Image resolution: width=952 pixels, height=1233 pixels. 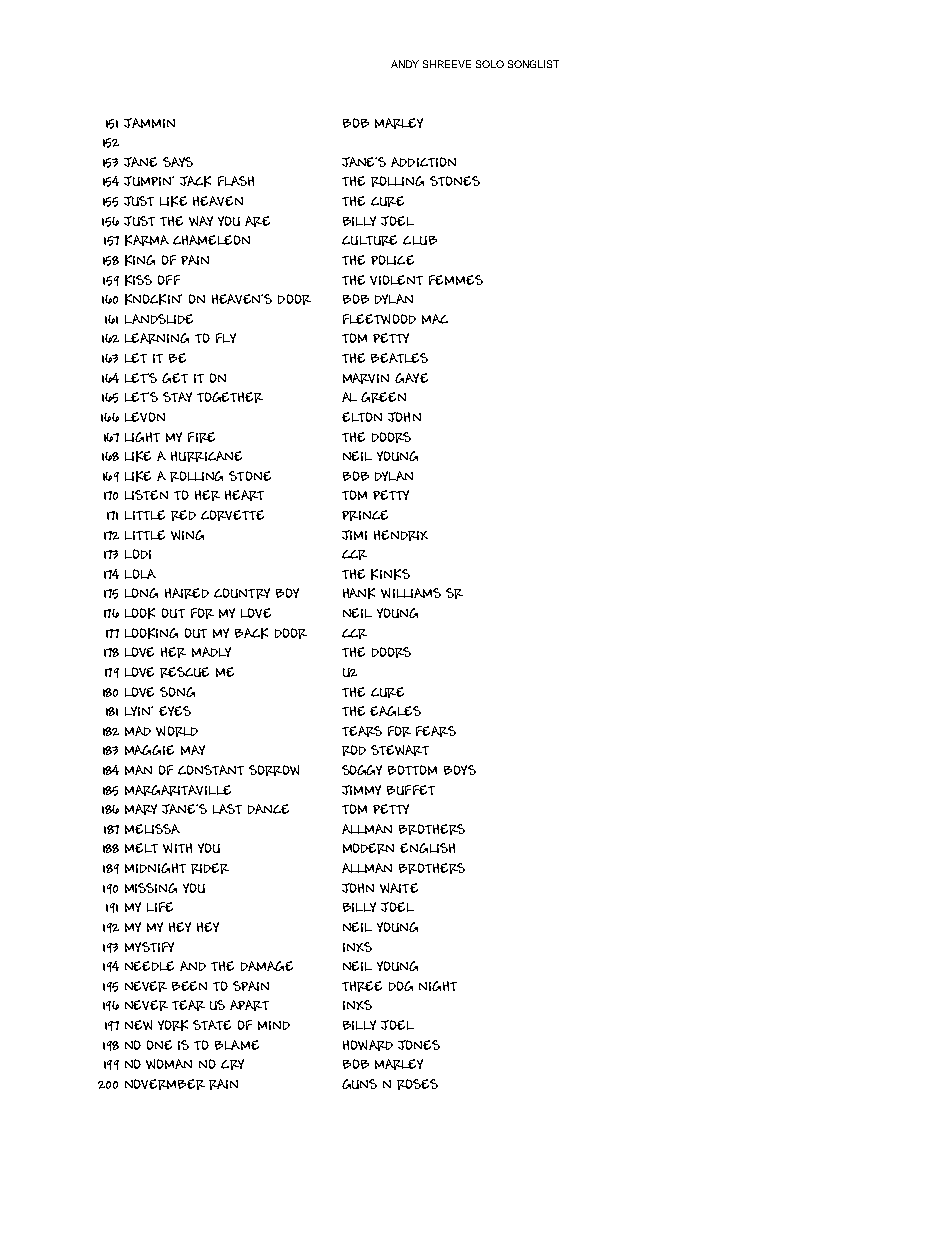 I want to click on WOMAN, so click(x=169, y=1064).
